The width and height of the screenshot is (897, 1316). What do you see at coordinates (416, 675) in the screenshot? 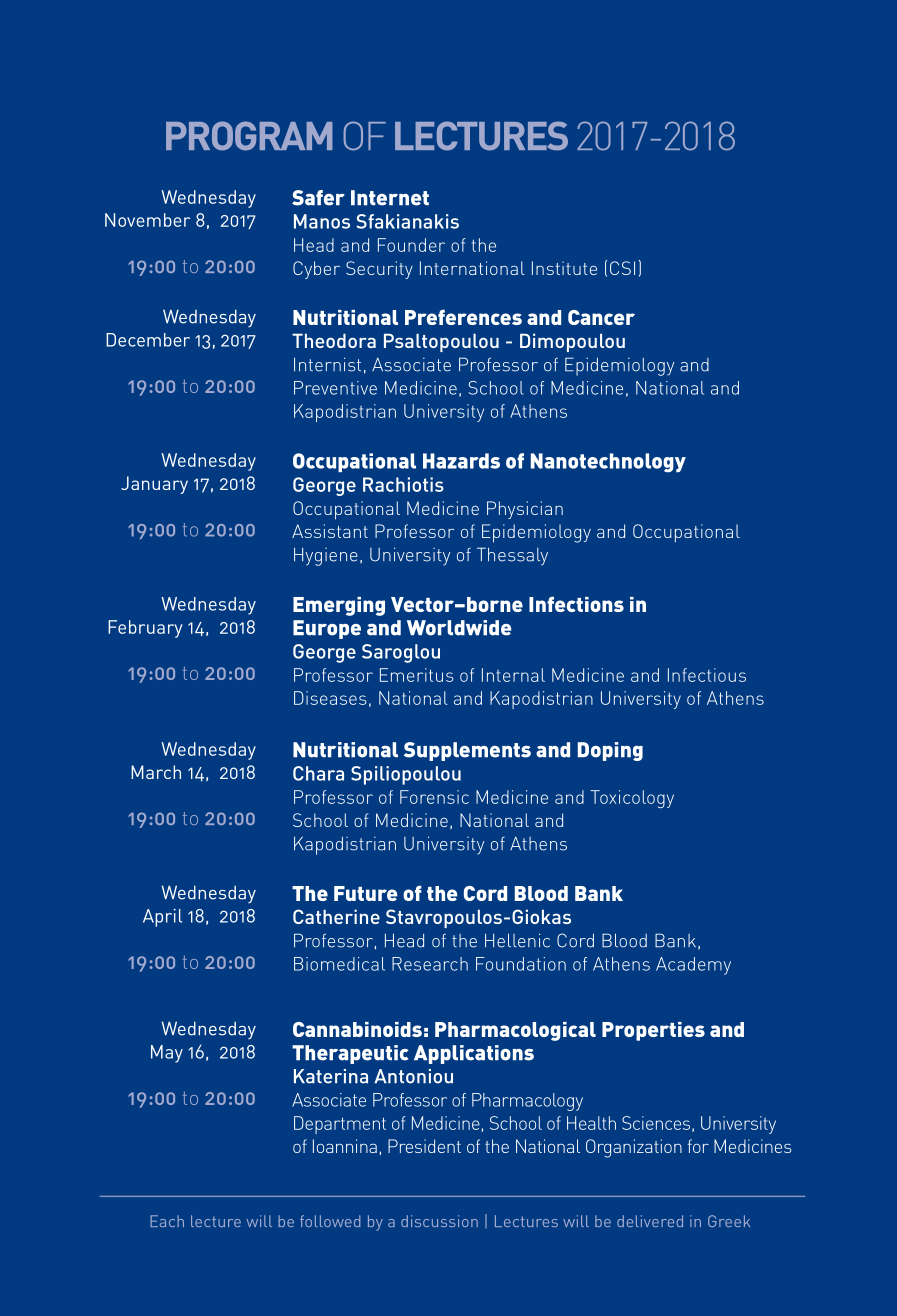
I see `Emeritus` at bounding box center [416, 675].
